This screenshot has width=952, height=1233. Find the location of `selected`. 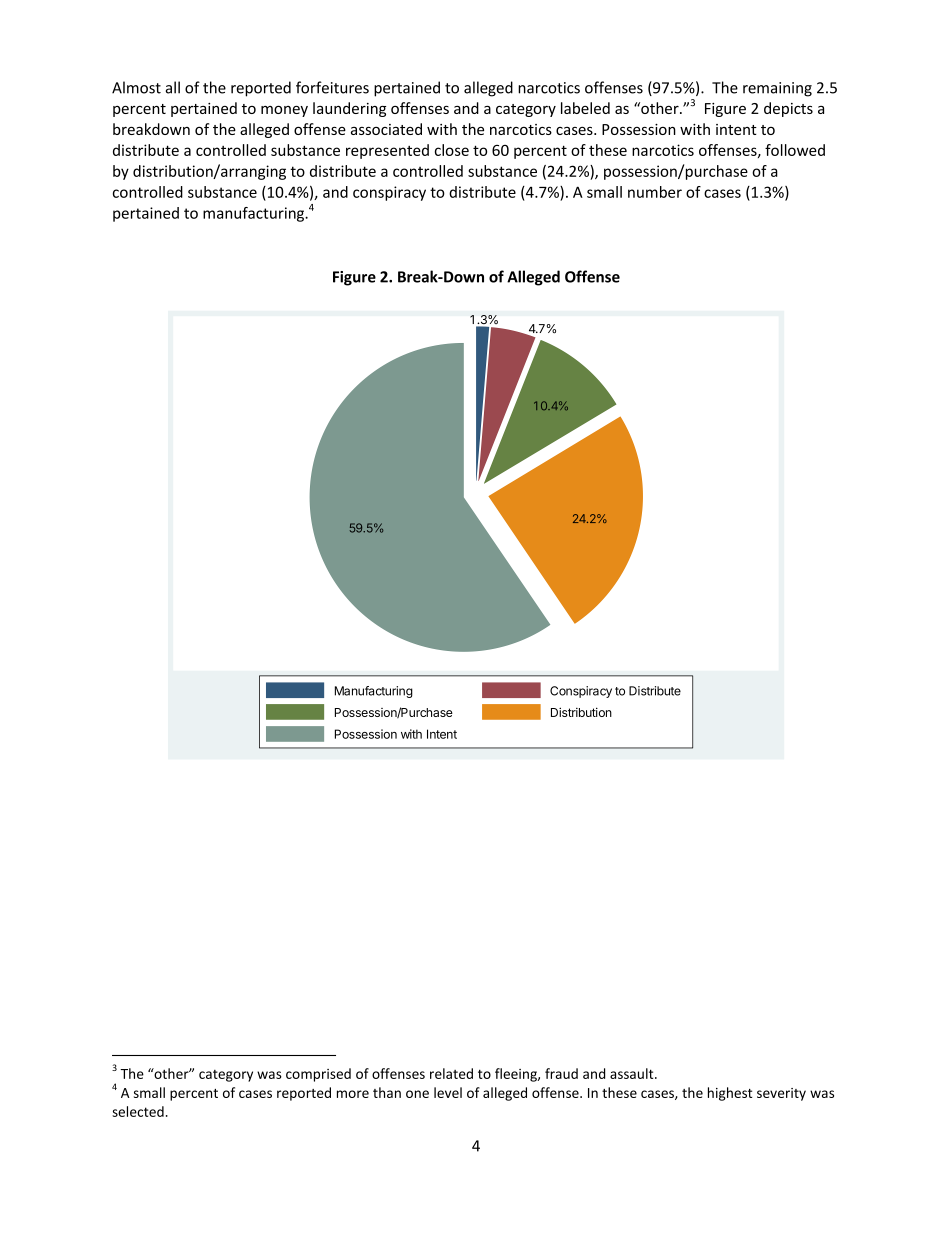

selected is located at coordinates (138, 1111).
